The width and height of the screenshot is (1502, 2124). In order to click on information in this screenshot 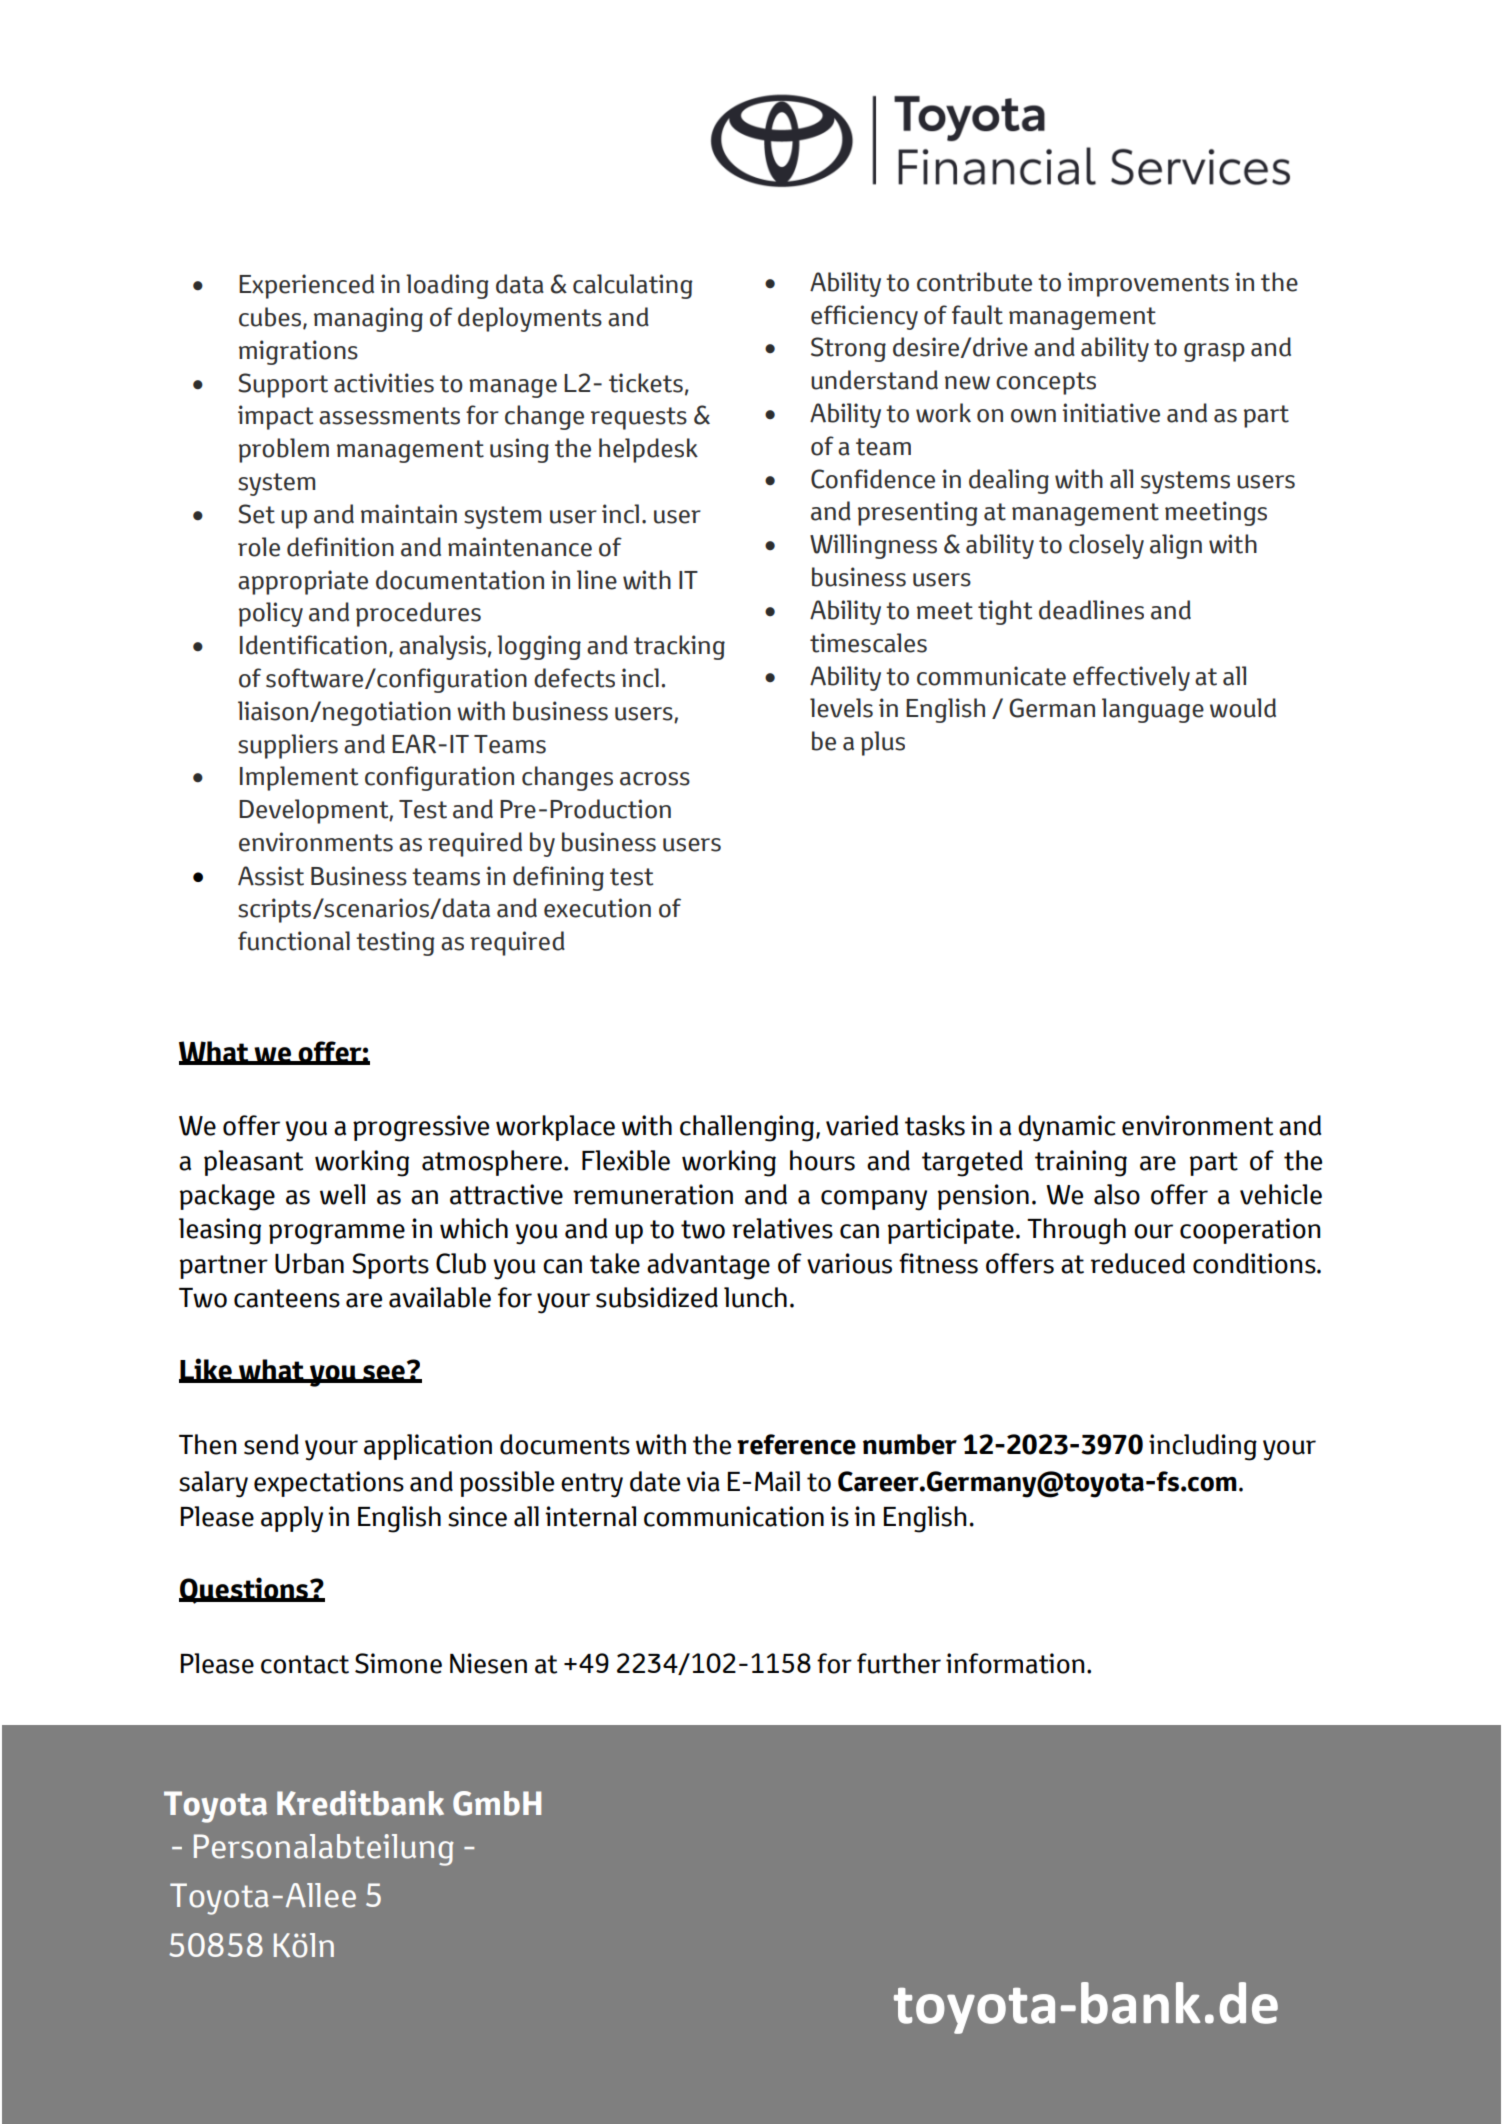, I will do `click(1015, 1663)`.
